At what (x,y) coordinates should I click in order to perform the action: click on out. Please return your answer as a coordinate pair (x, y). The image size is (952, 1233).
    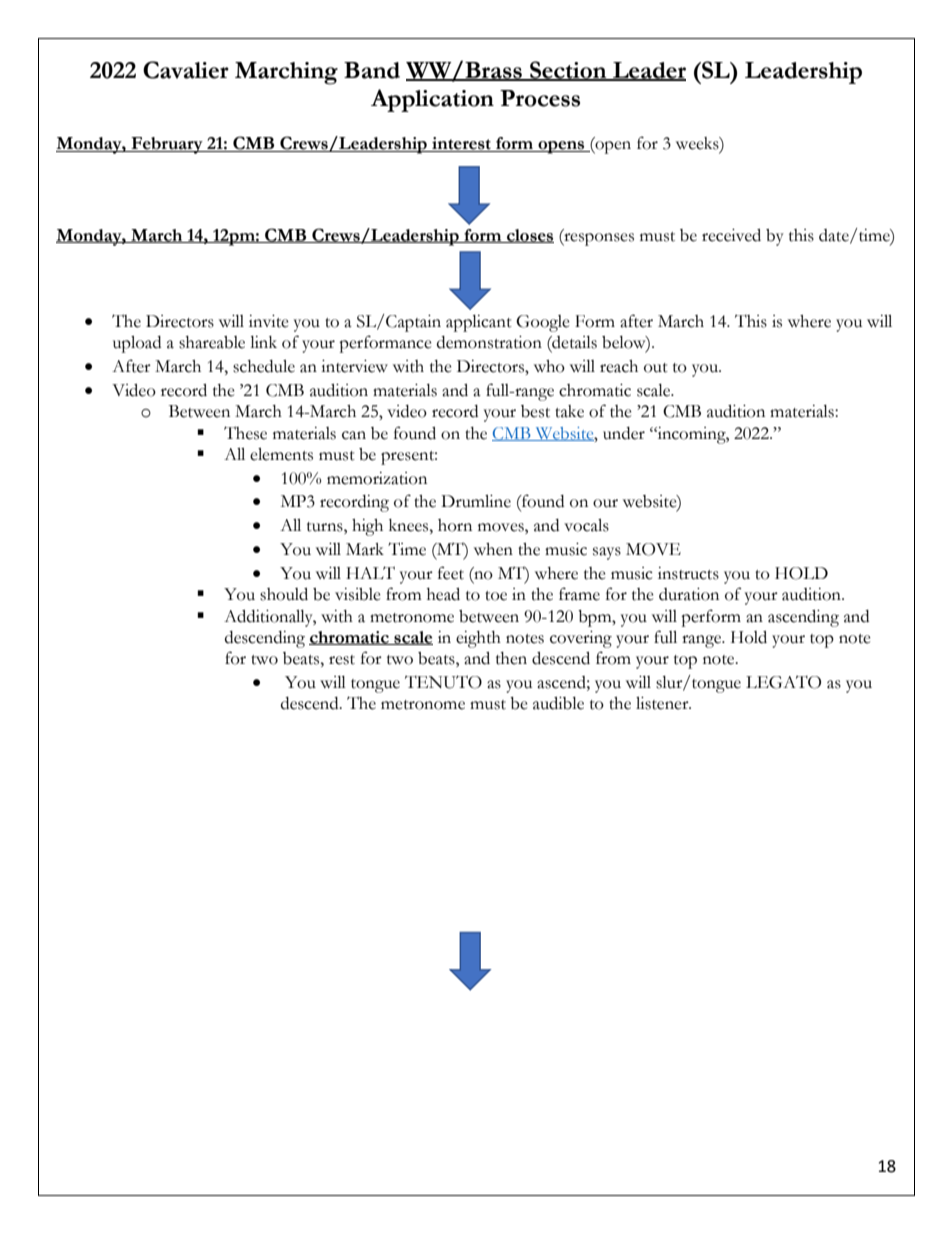
    Looking at the image, I should click on (656, 368).
